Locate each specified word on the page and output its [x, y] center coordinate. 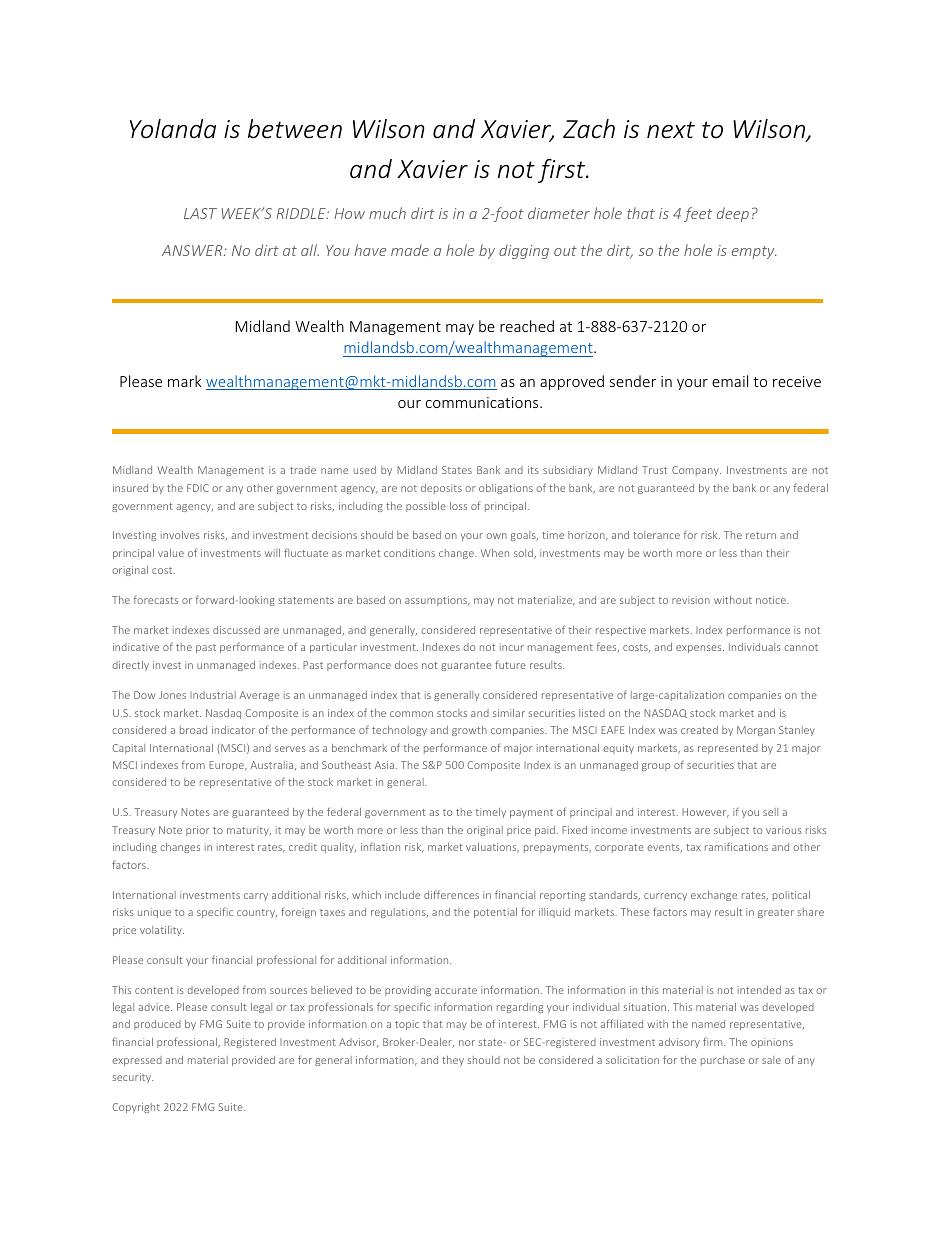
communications [483, 402]
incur [512, 647]
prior [198, 831]
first [563, 171]
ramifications [736, 846]
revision [691, 600]
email [730, 381]
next [671, 130]
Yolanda [173, 129]
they [453, 1061]
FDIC [198, 488]
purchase [723, 1061]
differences [451, 894]
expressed [137, 1061]
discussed [236, 630]
